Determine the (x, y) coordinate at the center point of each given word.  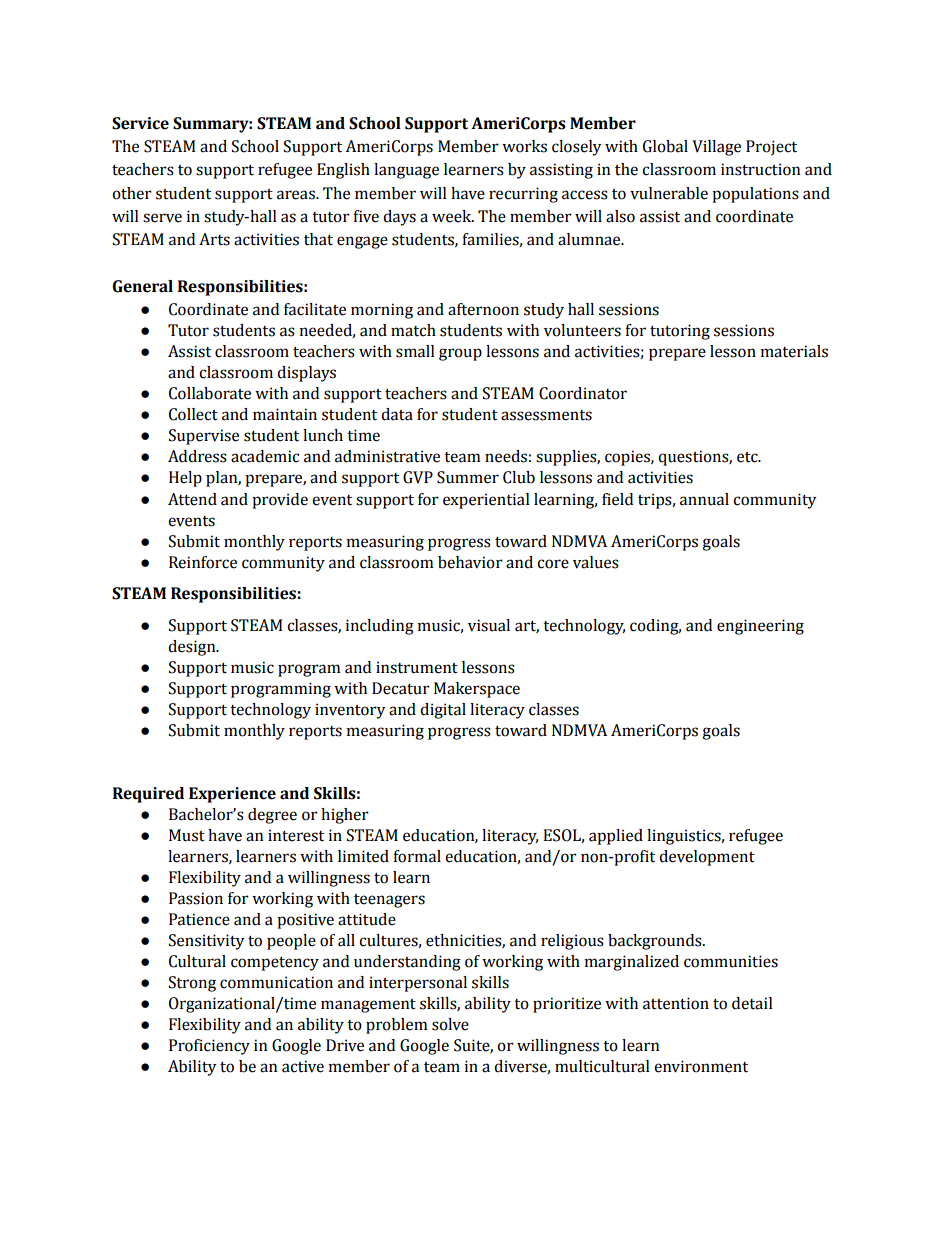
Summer (468, 477)
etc (748, 457)
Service (140, 123)
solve (450, 1024)
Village (716, 148)
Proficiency (209, 1047)
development (707, 858)
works (524, 146)
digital (443, 711)
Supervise (204, 437)
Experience (232, 795)
